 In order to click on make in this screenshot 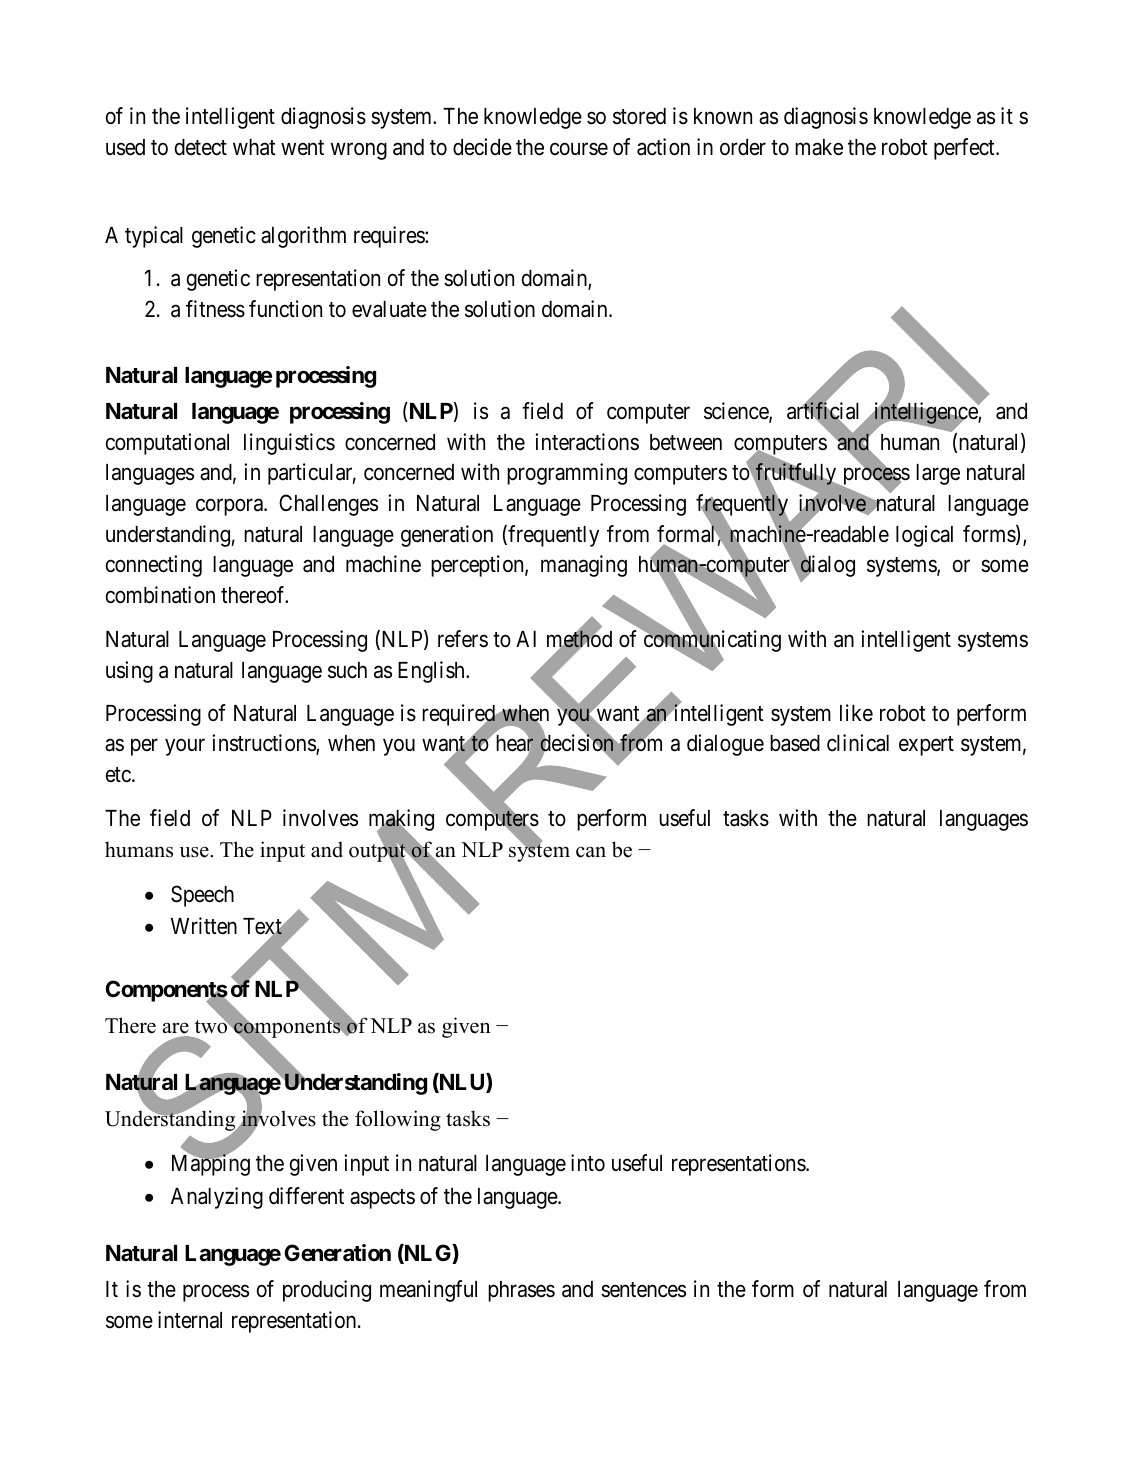, I will do `click(819, 147)`.
